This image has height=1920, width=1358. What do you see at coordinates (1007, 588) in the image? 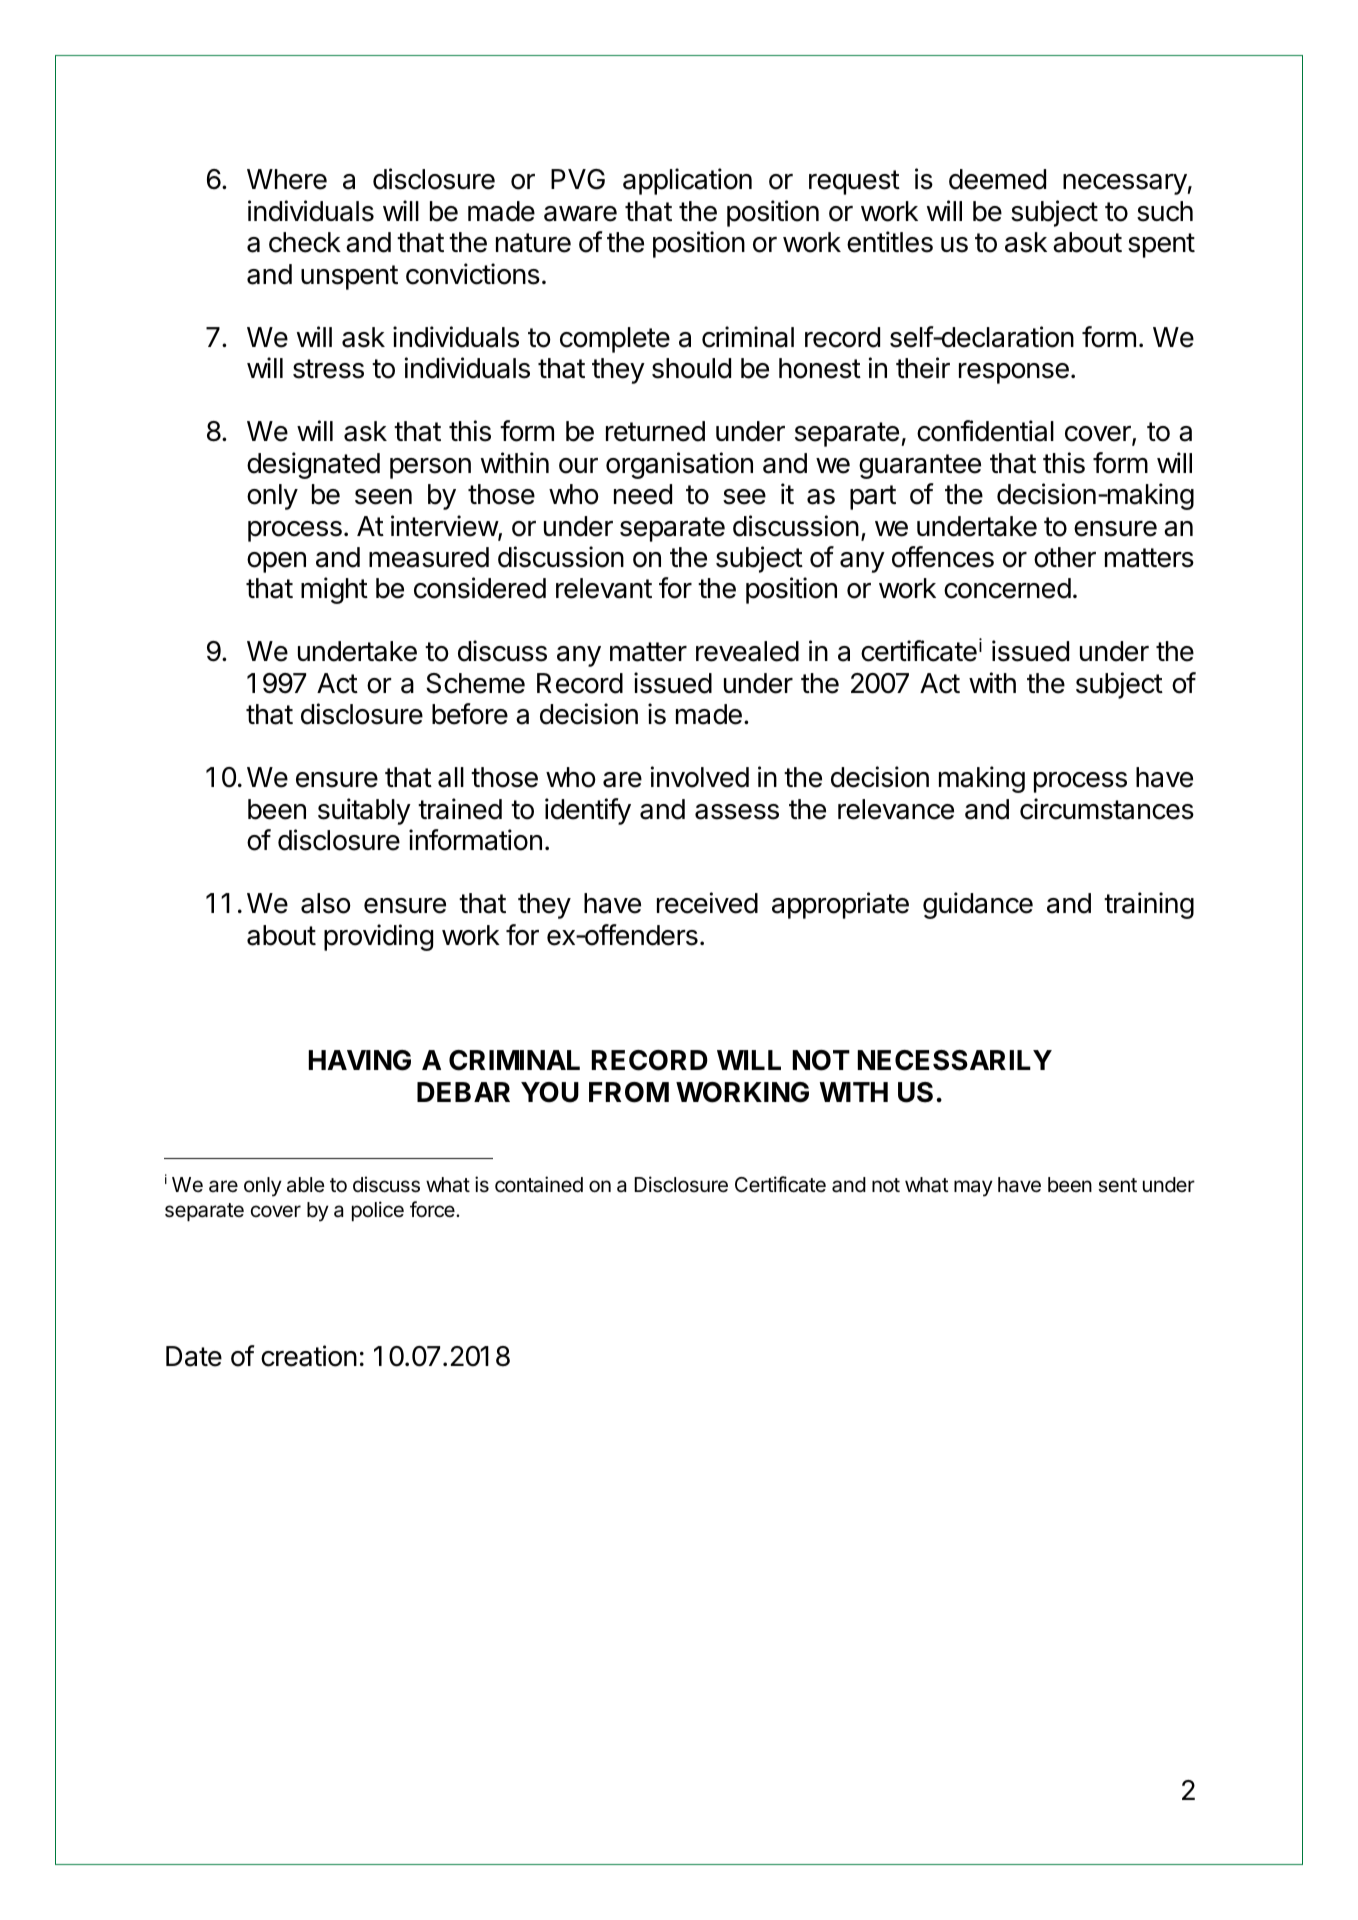
I see `concerned` at bounding box center [1007, 588].
